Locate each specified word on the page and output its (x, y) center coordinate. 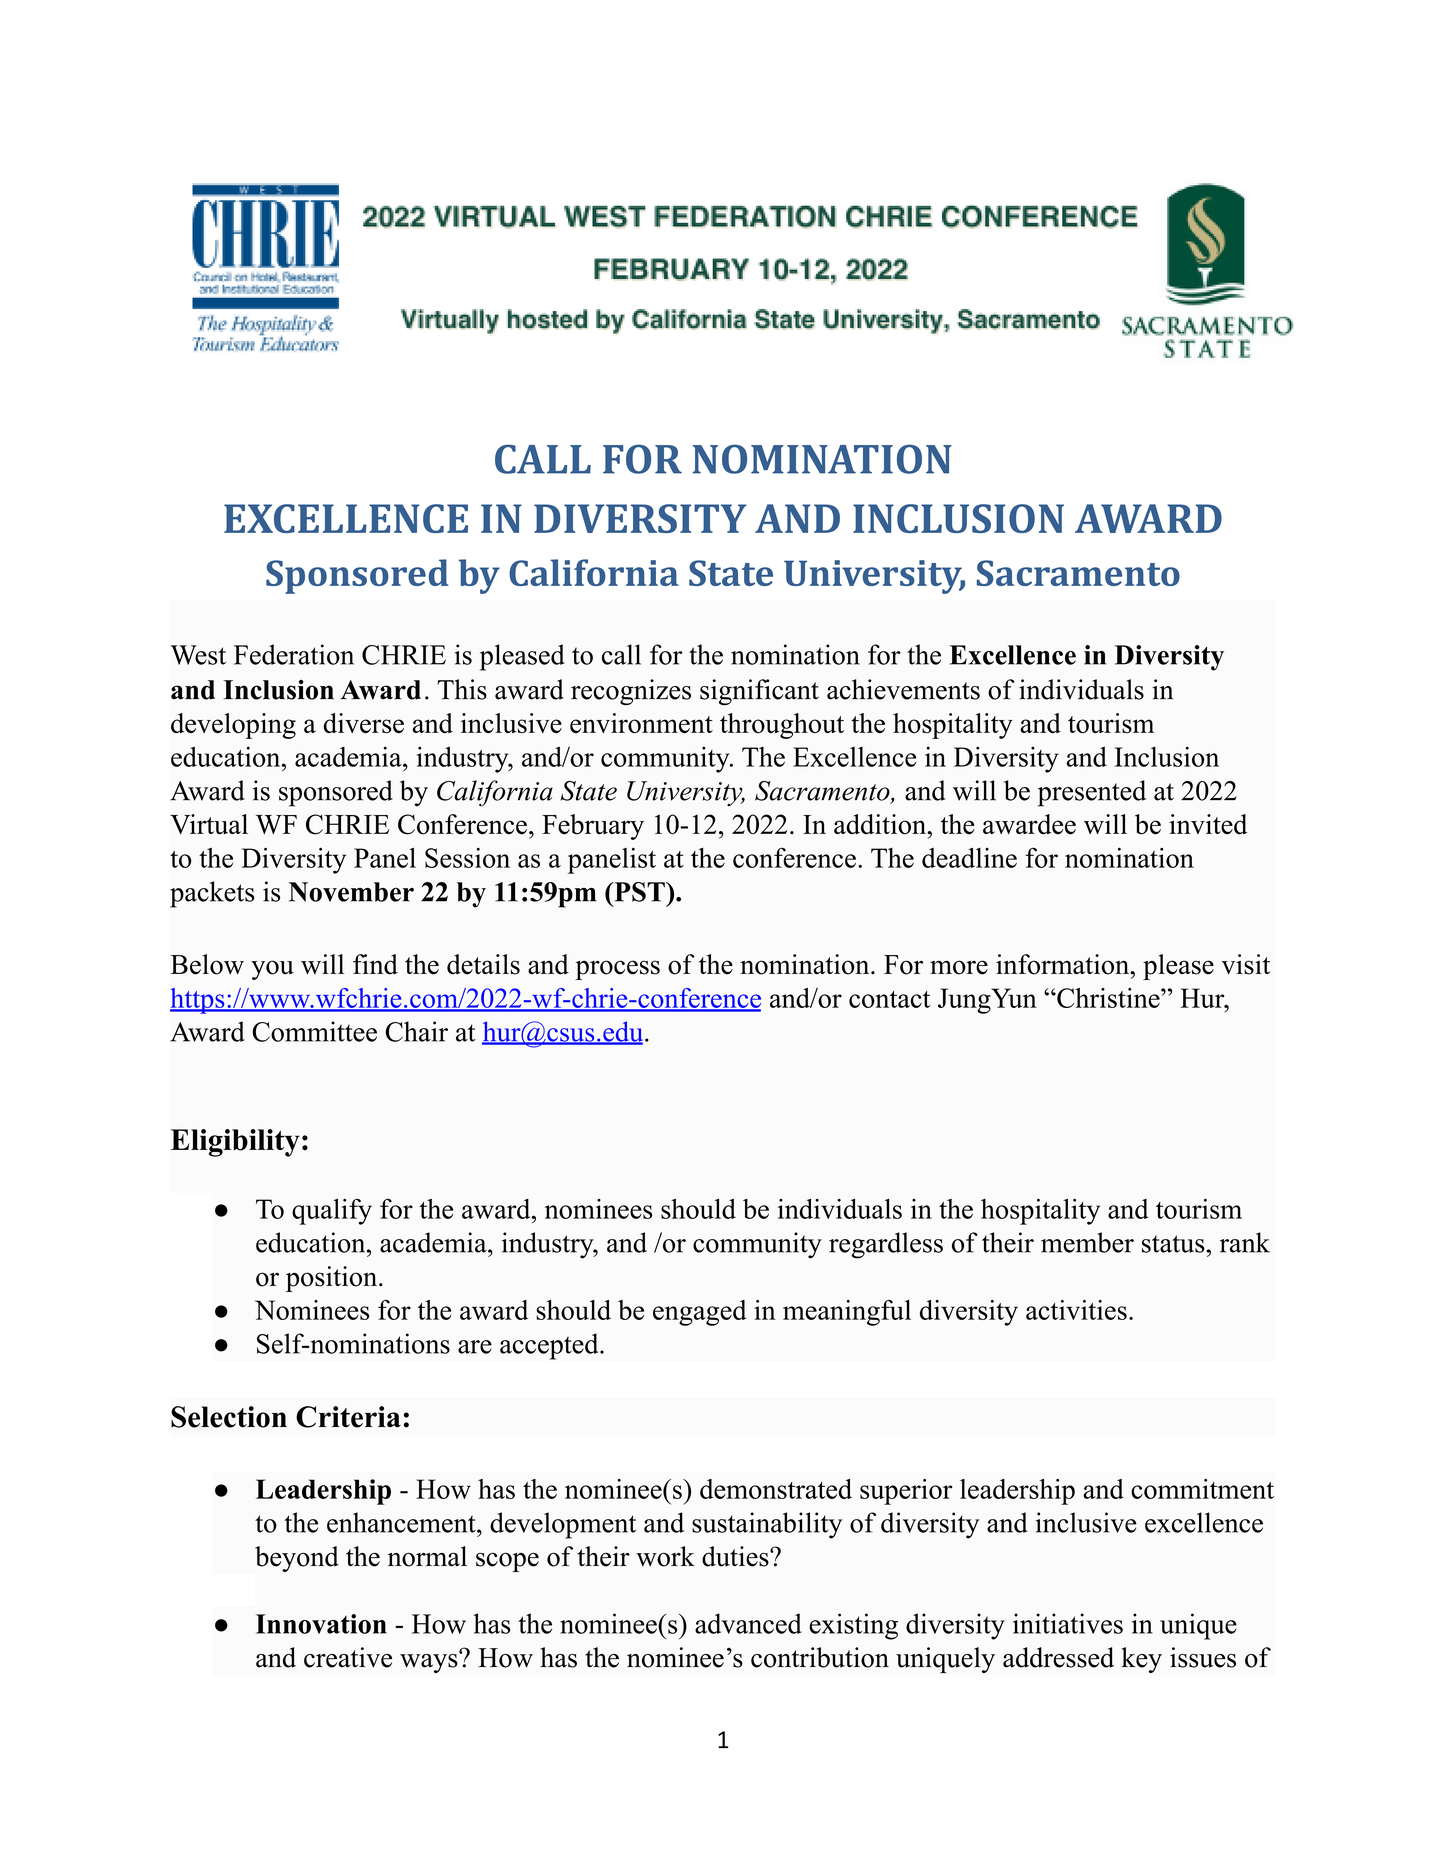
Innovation (321, 1624)
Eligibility (235, 1143)
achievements (903, 689)
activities (1076, 1310)
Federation (294, 654)
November (351, 892)
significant (759, 692)
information (1063, 964)
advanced (748, 1623)
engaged (700, 1313)
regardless (886, 1245)
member (1087, 1242)
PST (639, 892)
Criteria (348, 1417)
